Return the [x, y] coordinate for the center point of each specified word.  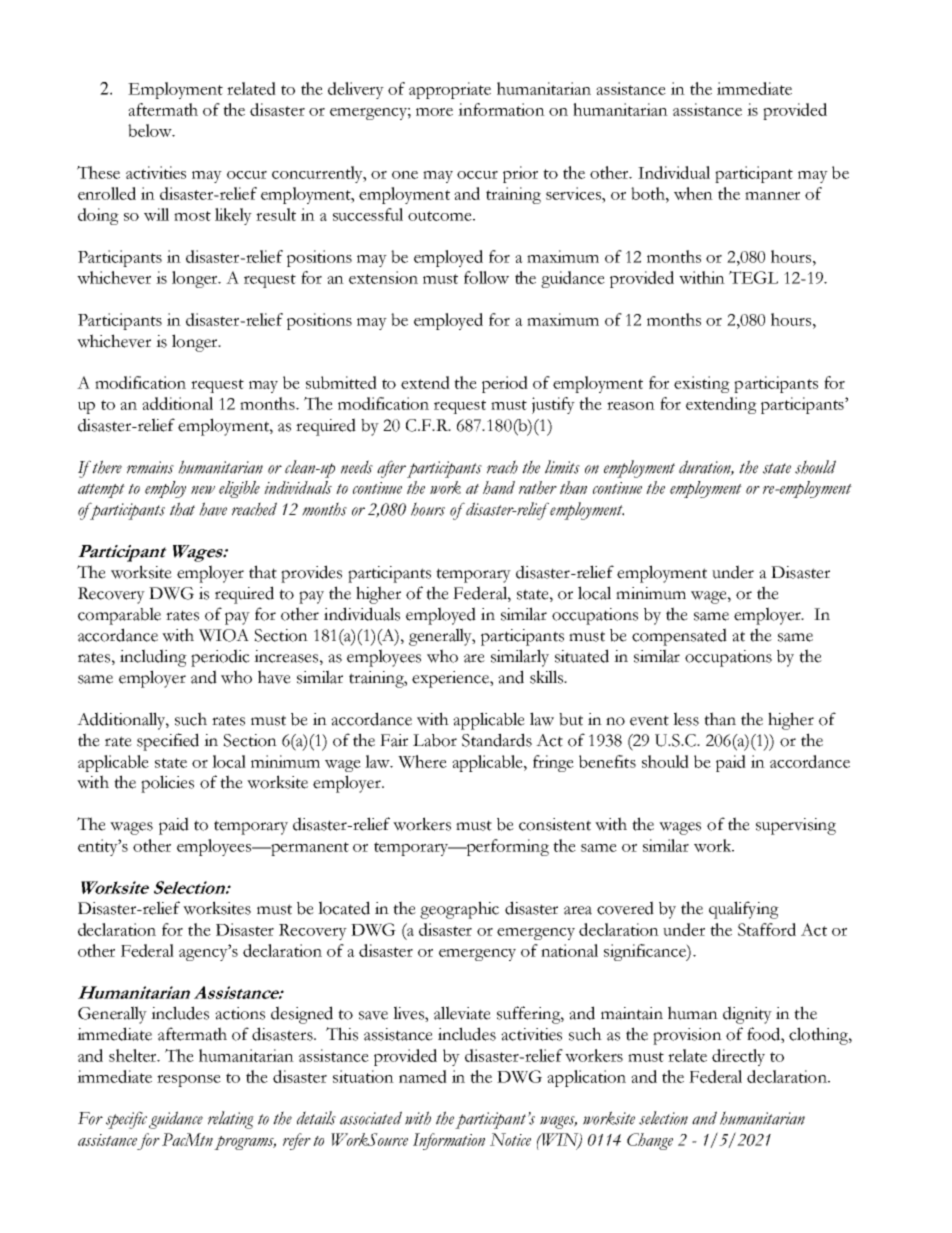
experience [451, 679]
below [151, 130]
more [434, 112]
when [693, 193]
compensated [679, 637]
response [189, 1081]
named [423, 1076]
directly [738, 1057]
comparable [119, 616]
